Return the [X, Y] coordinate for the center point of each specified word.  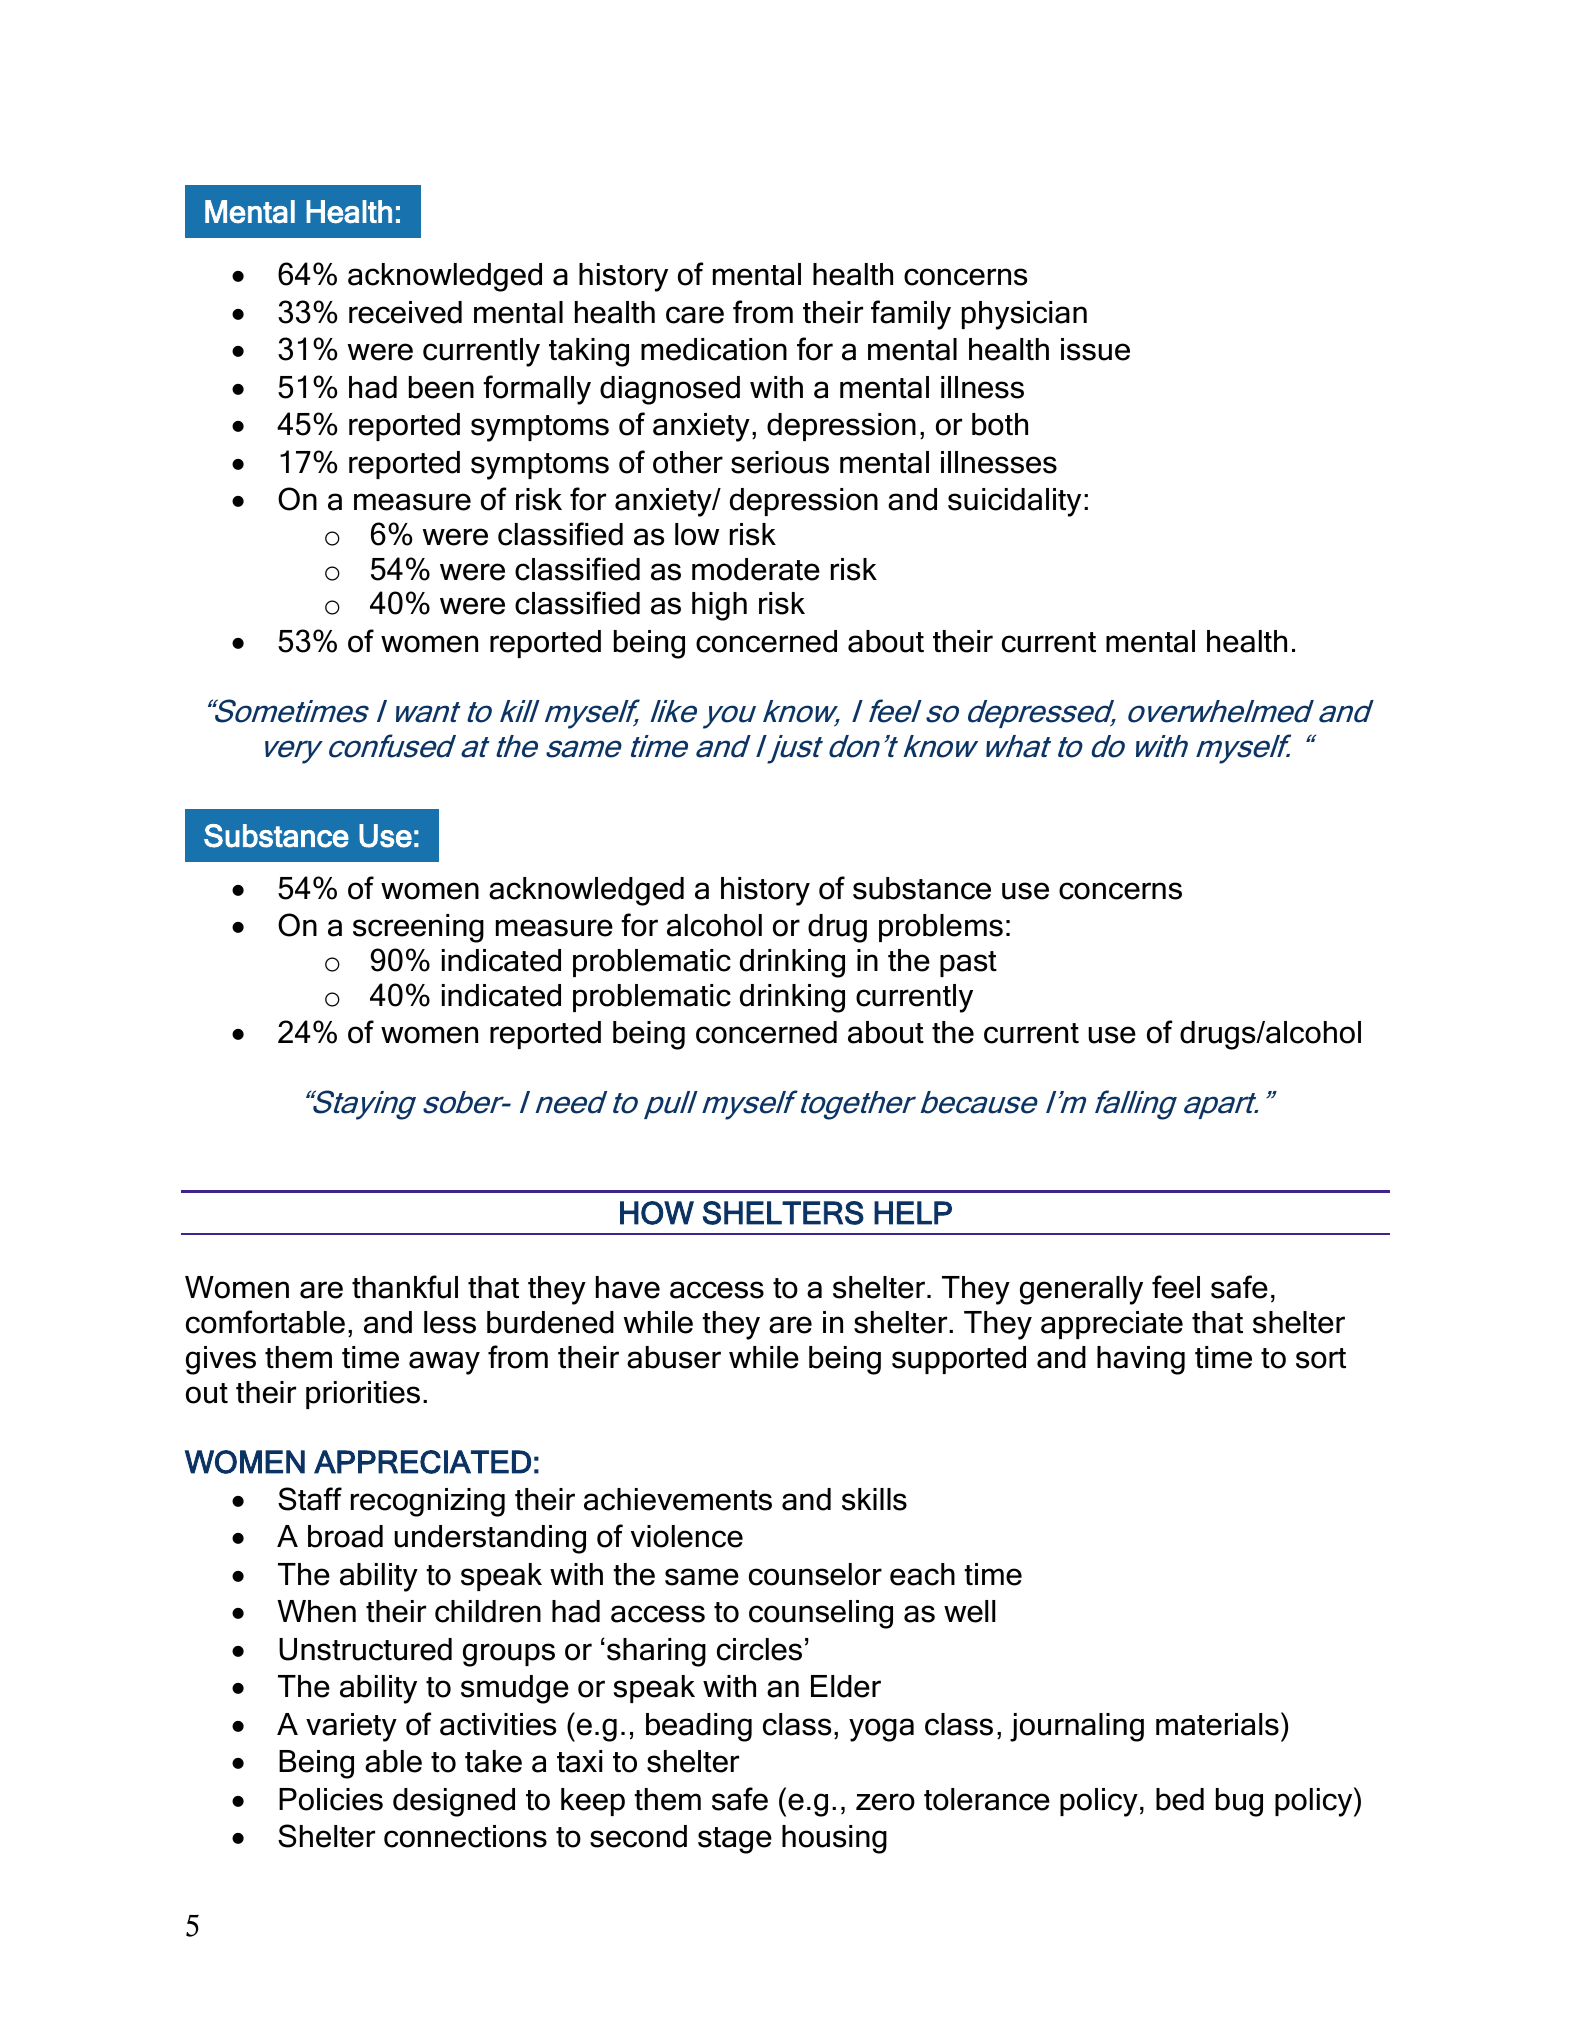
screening [418, 928]
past [968, 964]
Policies [331, 1799]
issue [1095, 349]
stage [735, 1840]
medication [714, 349]
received [405, 312]
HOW [657, 1213]
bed [1180, 1799]
